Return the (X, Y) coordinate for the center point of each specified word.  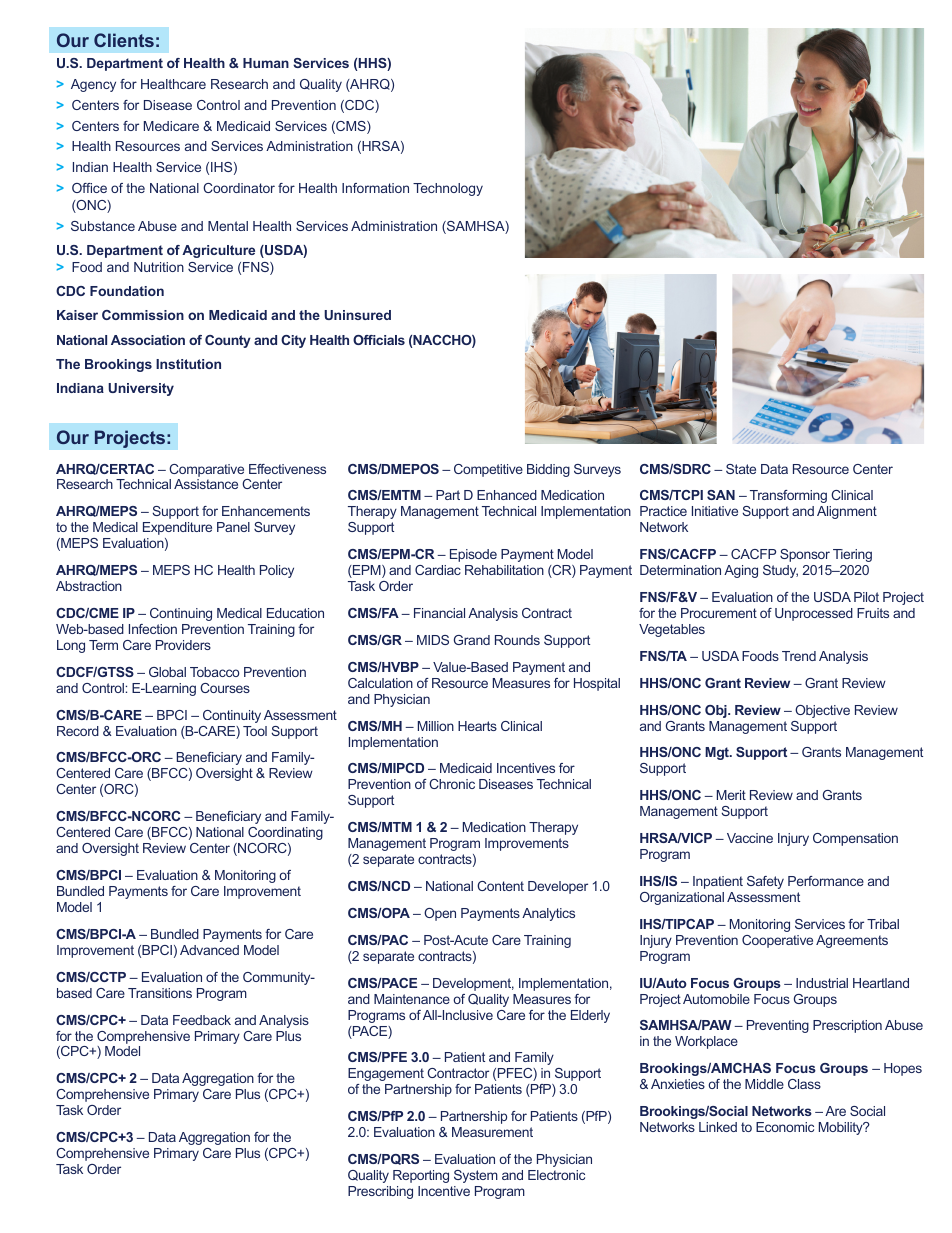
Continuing (181, 614)
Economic (785, 1127)
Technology (448, 189)
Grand (472, 640)
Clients (124, 40)
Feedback (202, 1020)
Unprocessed (814, 614)
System (476, 1176)
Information (375, 188)
